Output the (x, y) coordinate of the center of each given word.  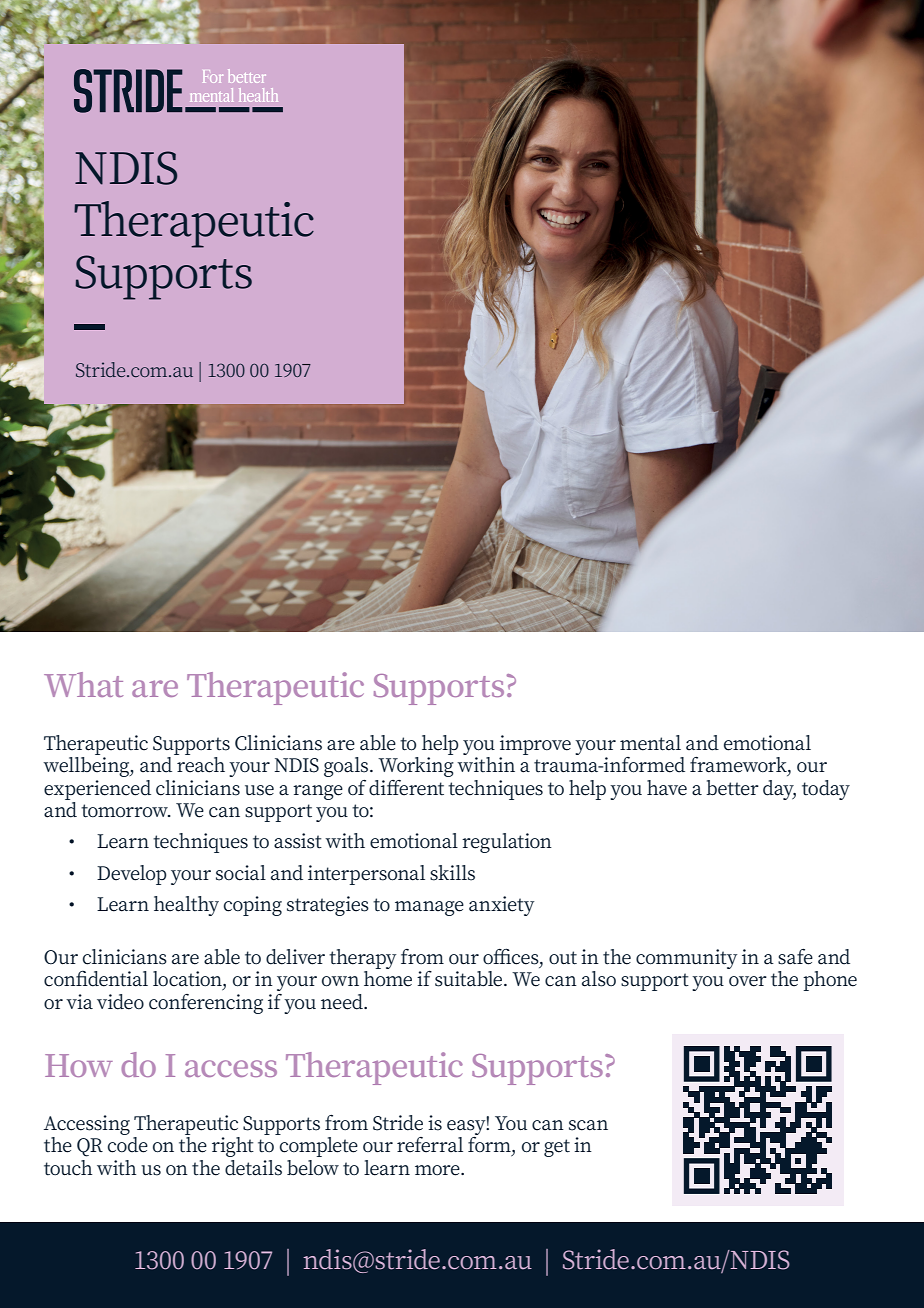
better (732, 788)
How (79, 1065)
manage (429, 908)
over (748, 981)
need (343, 1002)
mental (650, 743)
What (83, 684)
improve (535, 745)
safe (795, 956)
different (406, 788)
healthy (186, 906)
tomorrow (125, 811)
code (128, 1145)
